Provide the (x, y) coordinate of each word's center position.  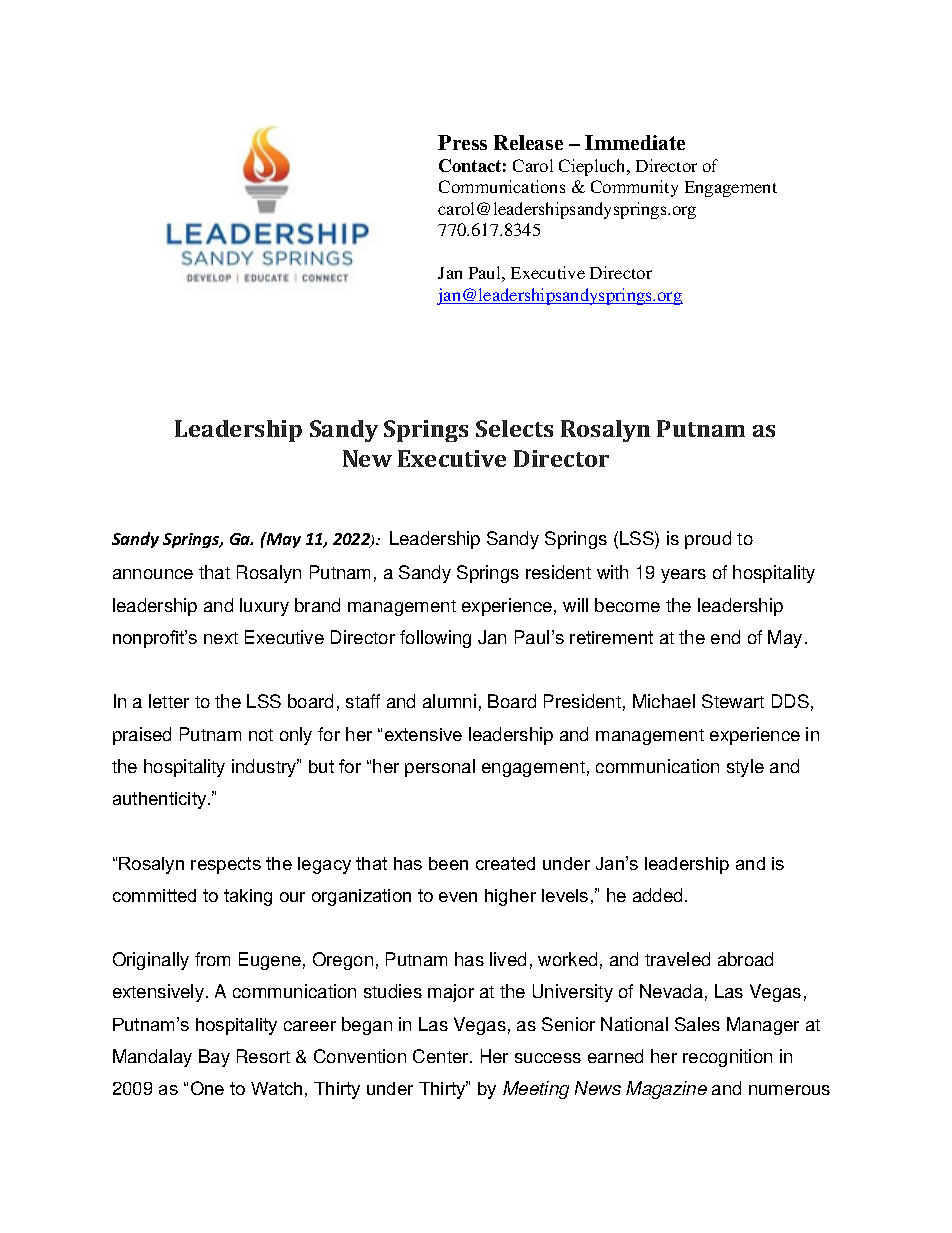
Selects (514, 428)
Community (634, 188)
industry (265, 768)
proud (708, 540)
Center (442, 1056)
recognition (727, 1058)
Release (528, 142)
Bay (214, 1058)
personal (440, 768)
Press (462, 142)
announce (153, 574)
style (745, 768)
